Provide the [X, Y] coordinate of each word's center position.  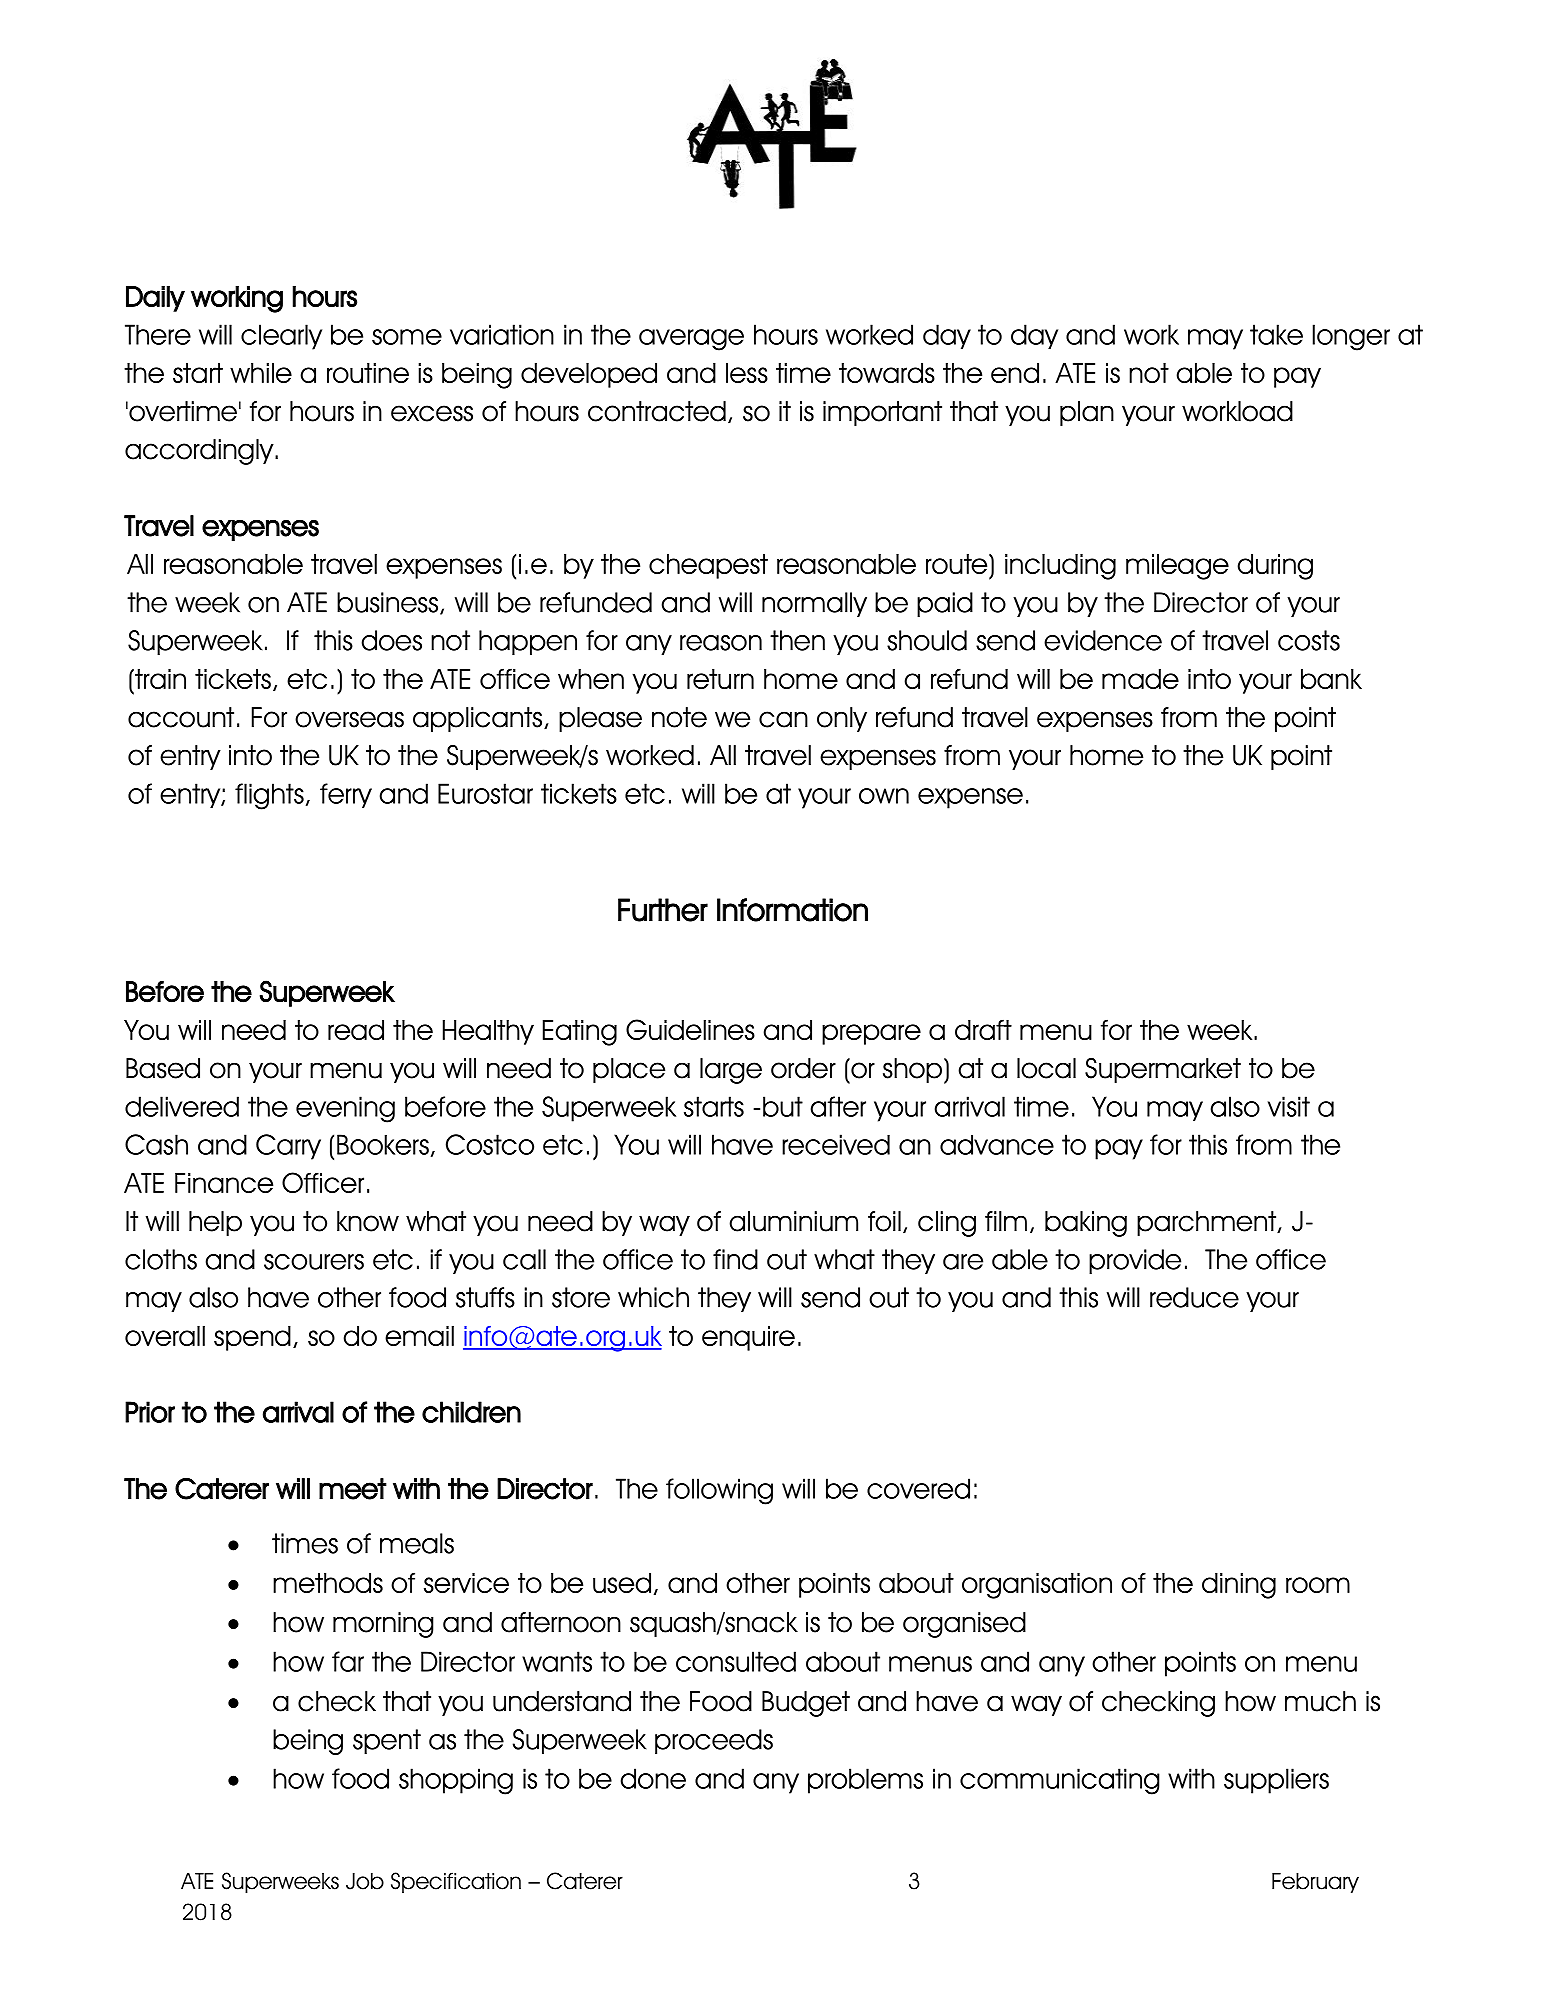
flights [269, 796]
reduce [1194, 1297]
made [1140, 679]
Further [663, 910]
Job [365, 1881]
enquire [748, 1338]
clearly [281, 337]
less [747, 373]
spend [252, 1338]
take [1276, 334]
